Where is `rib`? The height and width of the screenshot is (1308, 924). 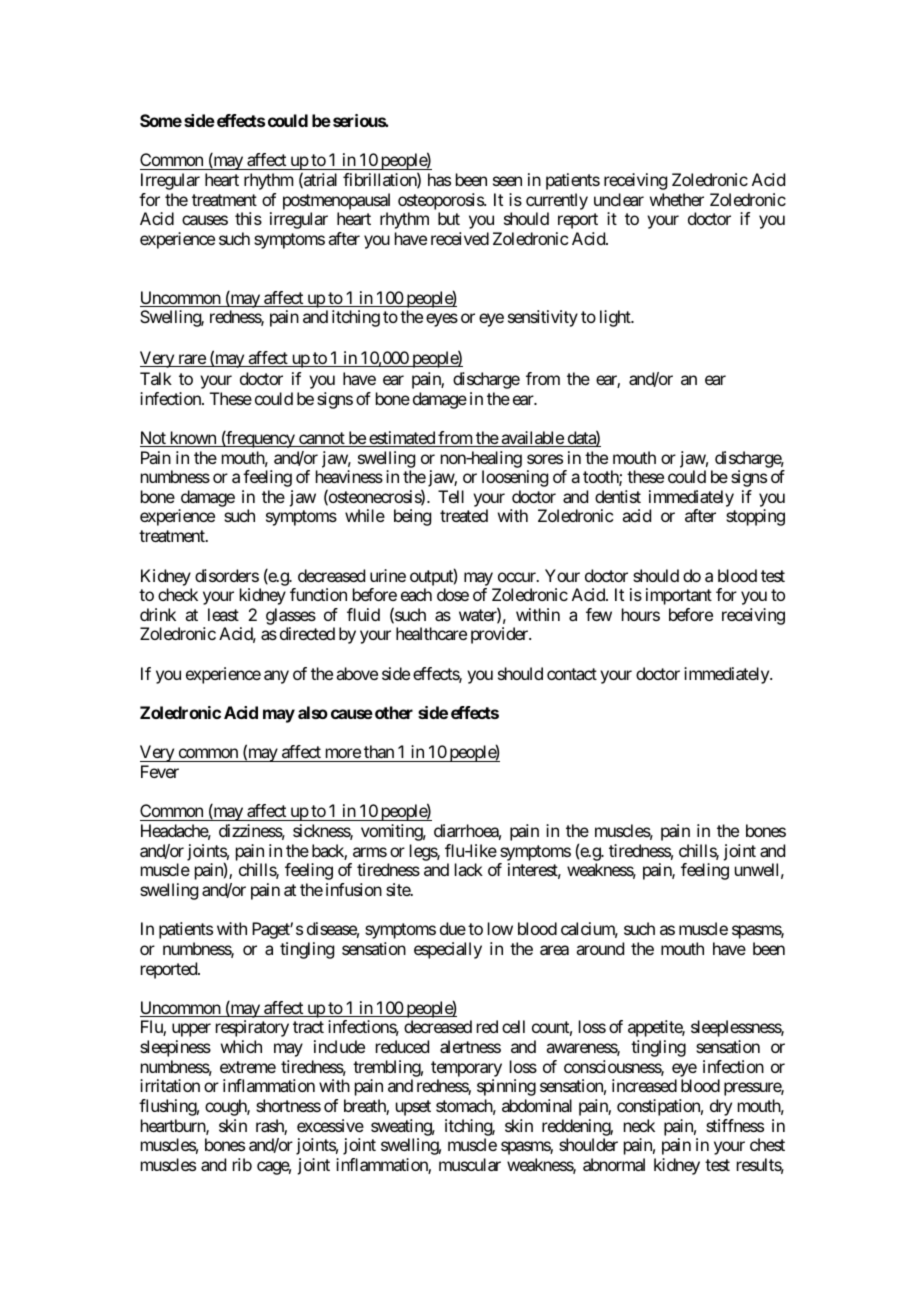
rib is located at coordinates (242, 1164).
